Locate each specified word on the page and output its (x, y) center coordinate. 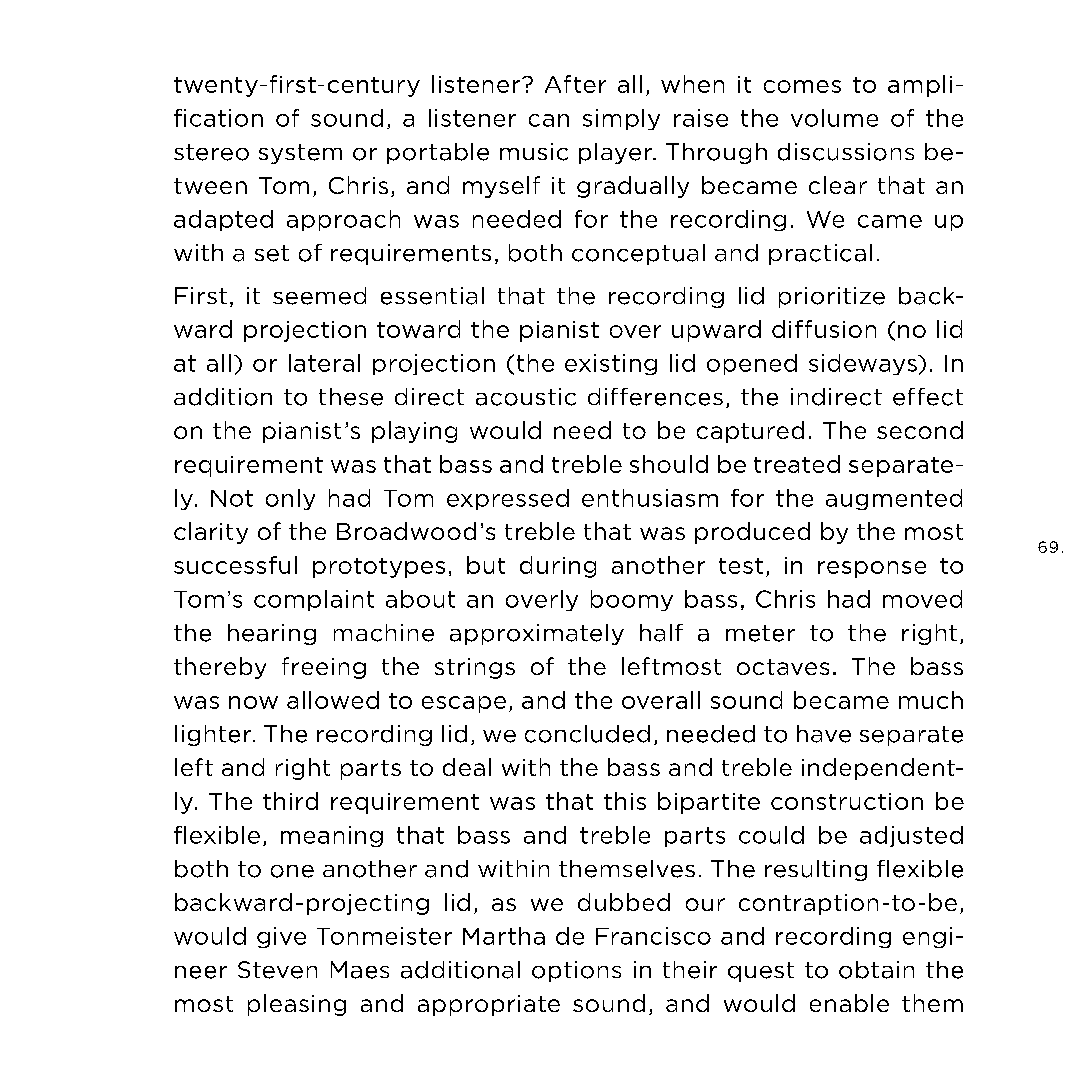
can (549, 120)
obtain (876, 970)
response (872, 569)
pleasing (297, 1005)
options (576, 971)
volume (834, 118)
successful (235, 565)
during (558, 567)
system (300, 154)
